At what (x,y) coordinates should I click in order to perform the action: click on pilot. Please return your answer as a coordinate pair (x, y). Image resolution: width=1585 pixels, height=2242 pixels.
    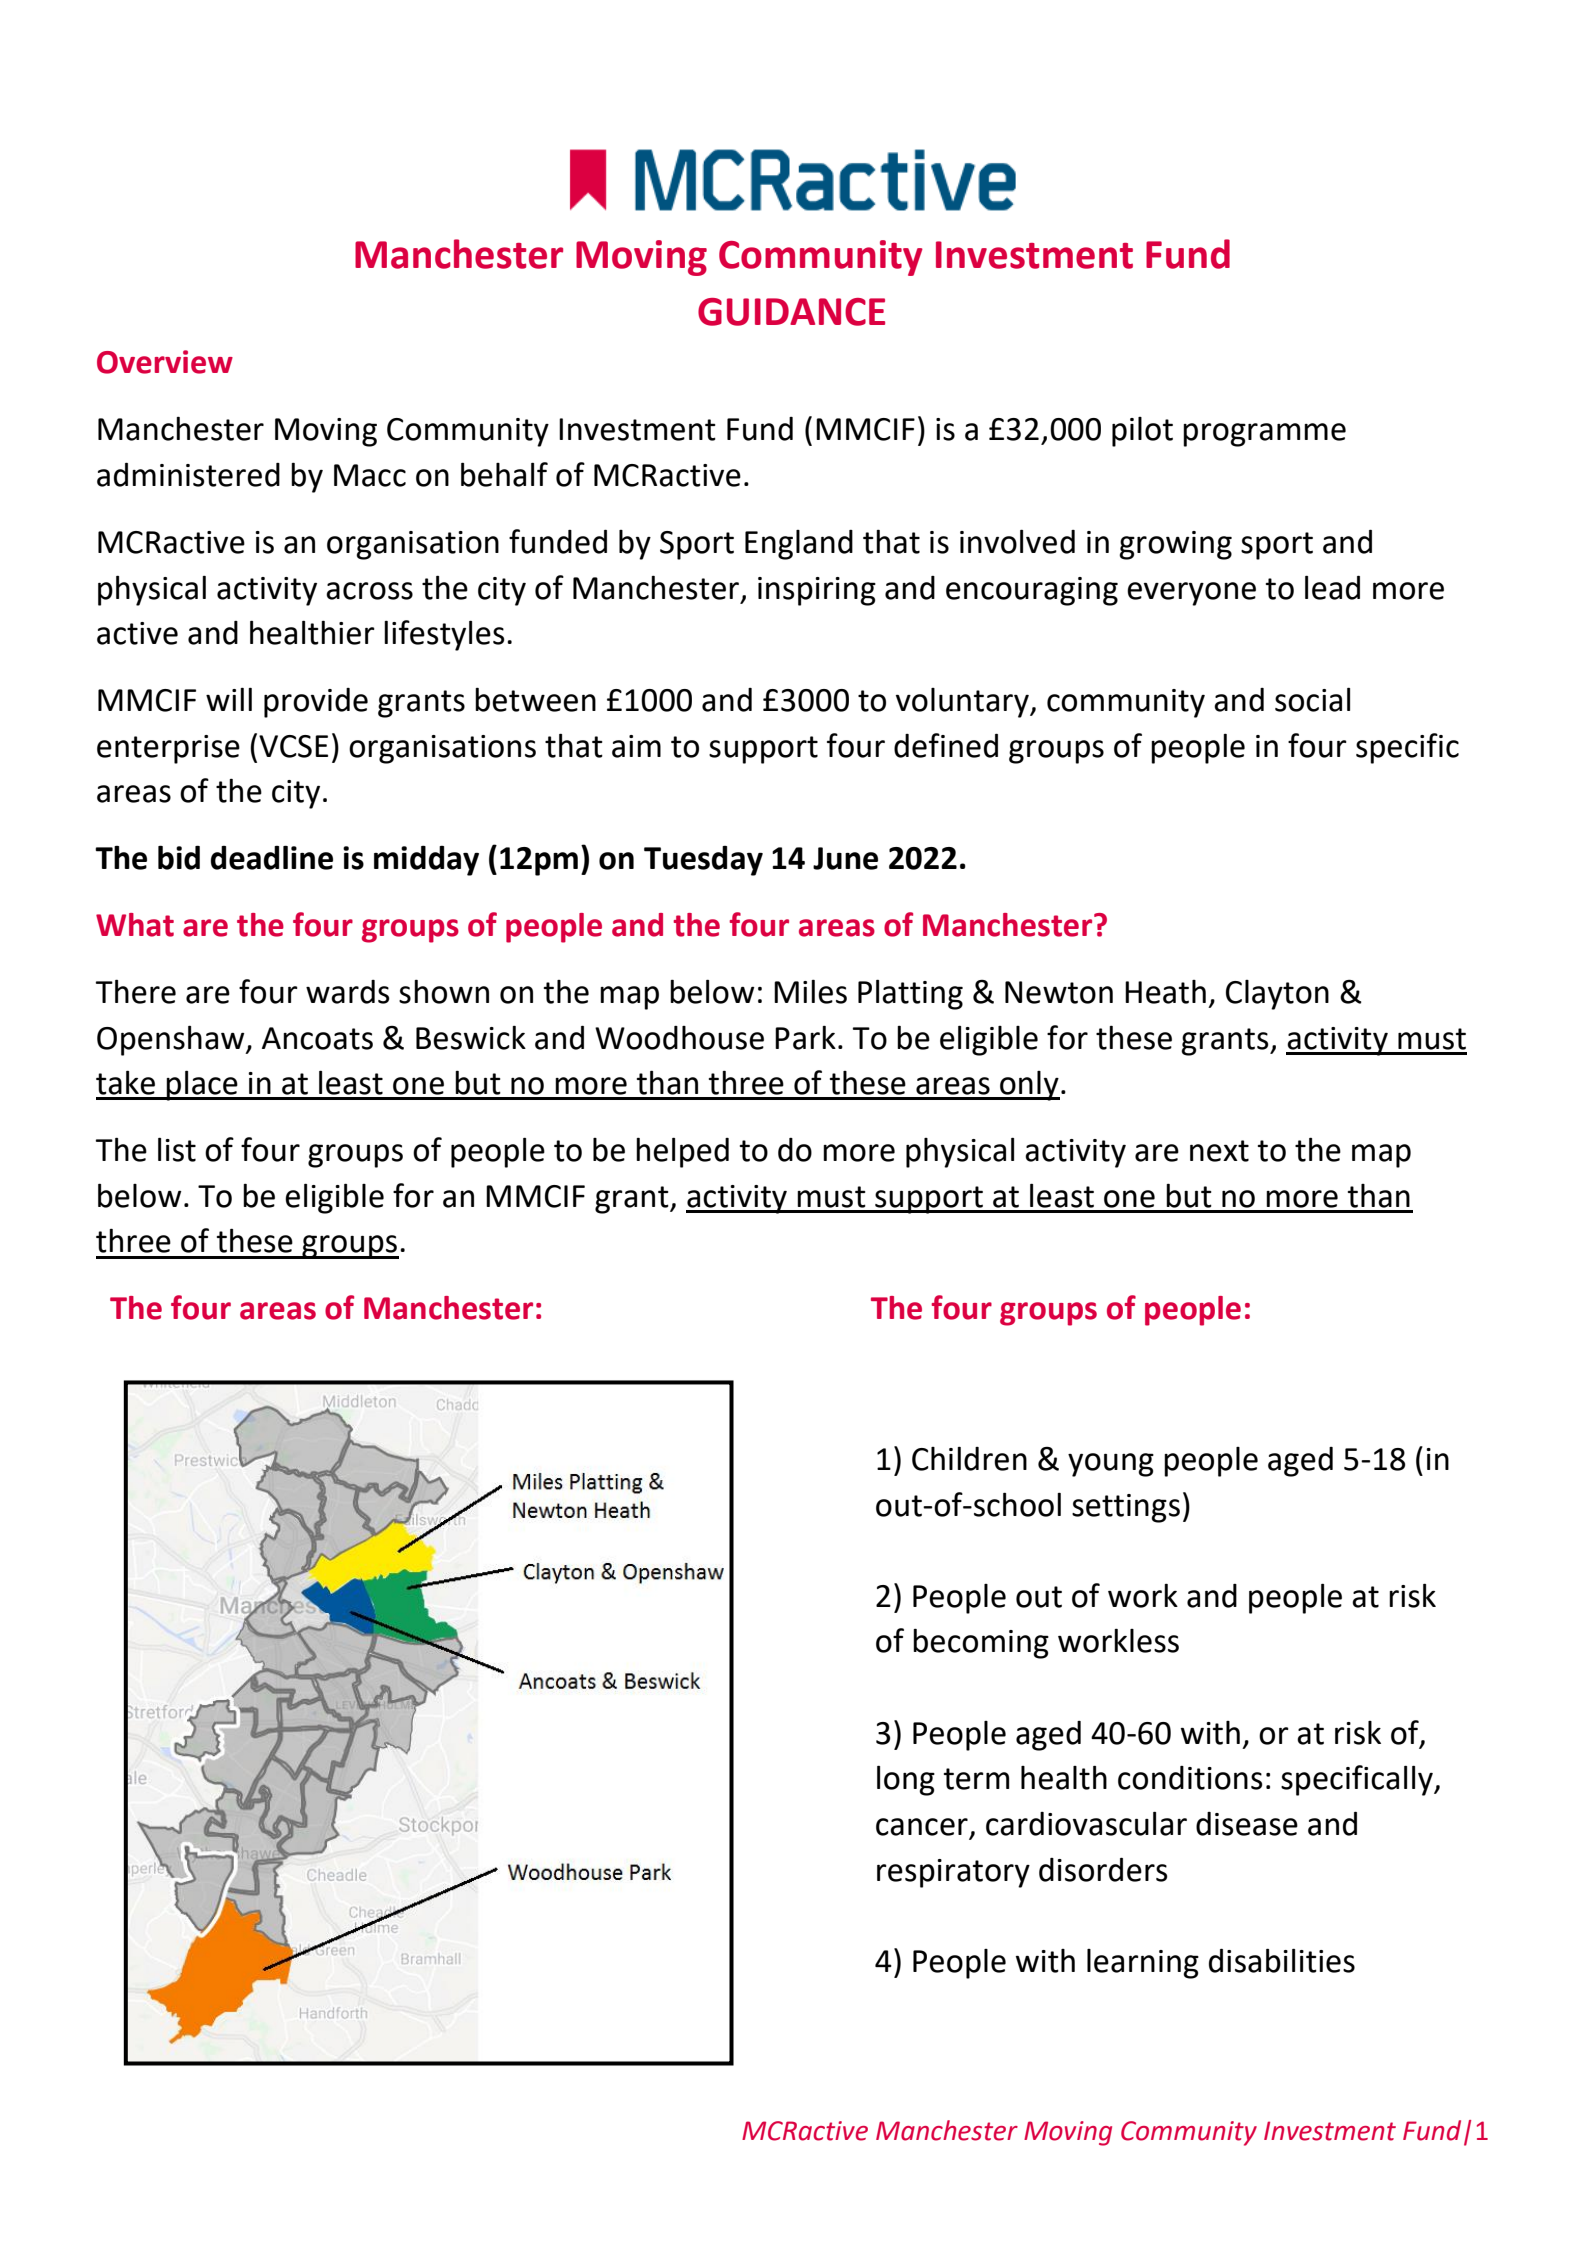
    Looking at the image, I should click on (1142, 432).
